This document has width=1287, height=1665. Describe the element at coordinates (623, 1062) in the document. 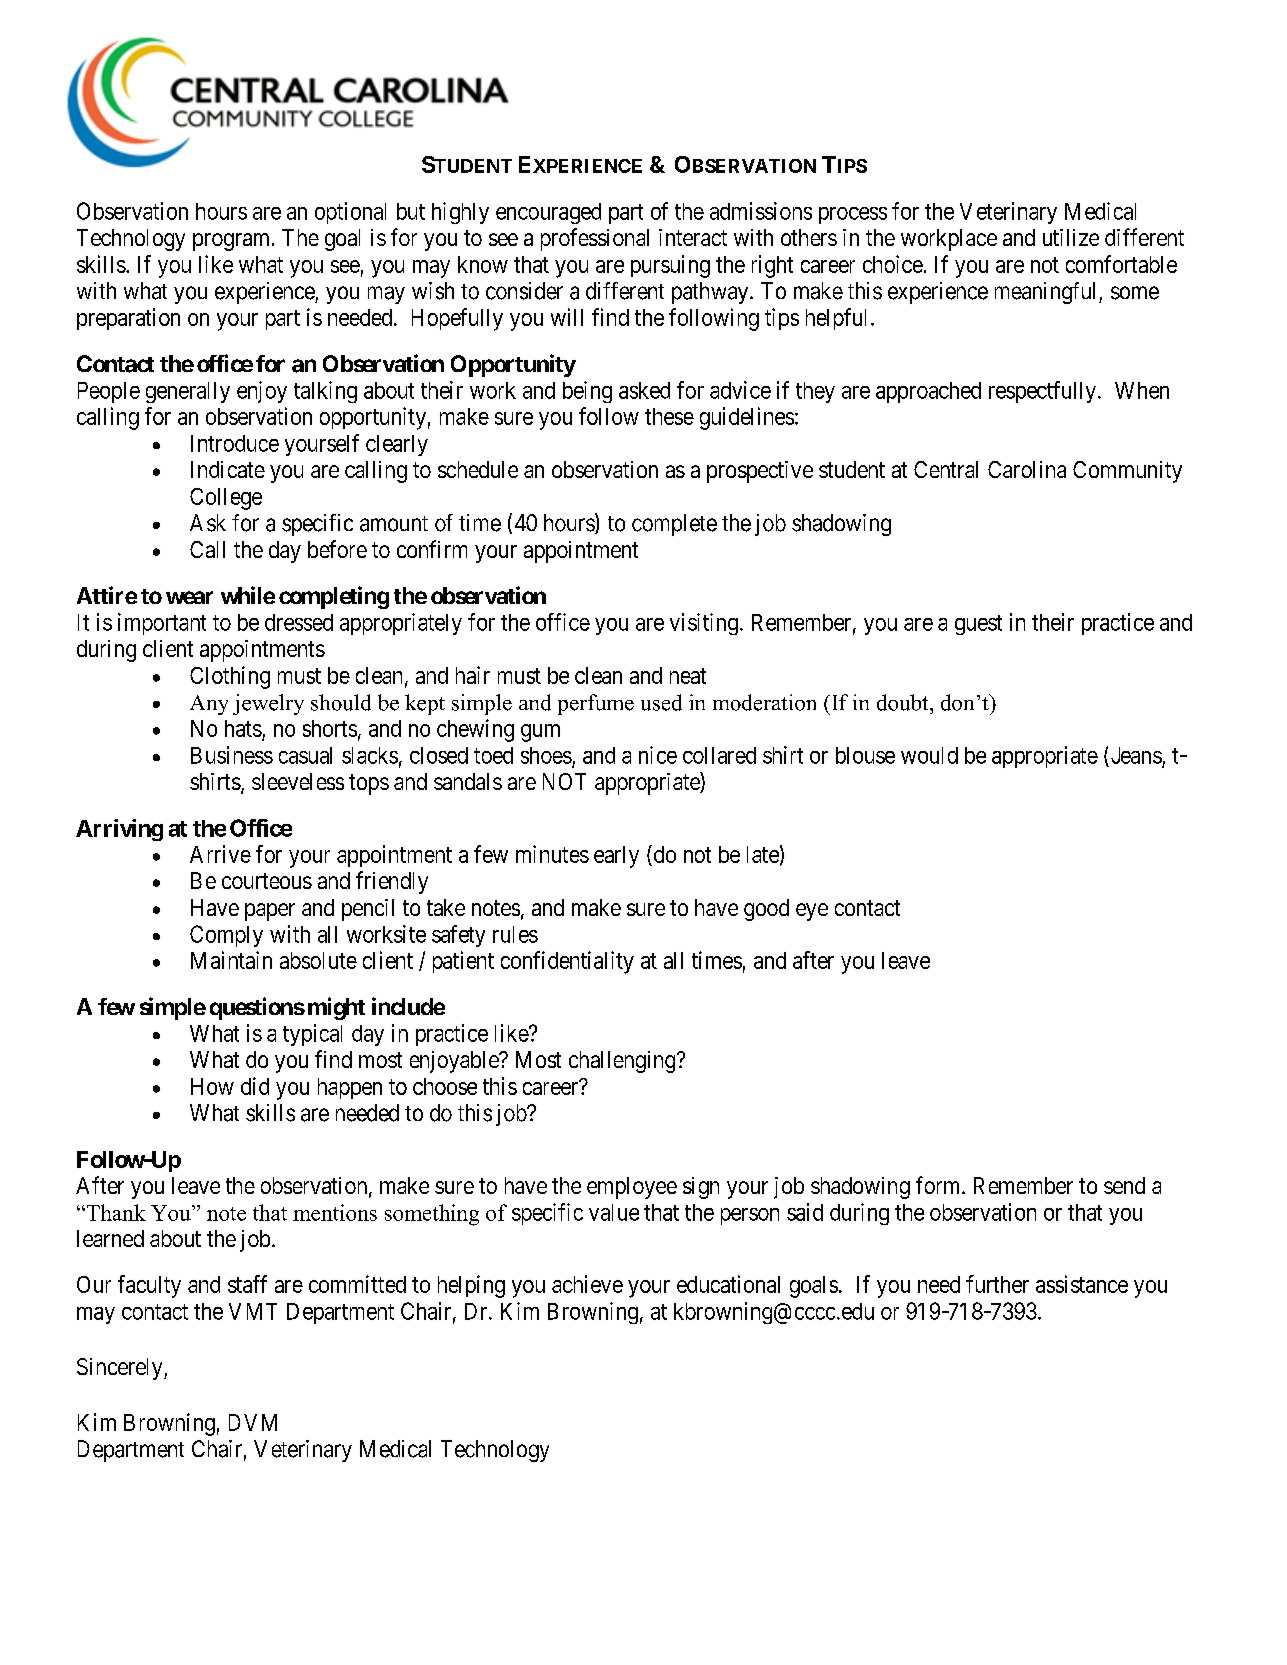

I see `challenging` at that location.
